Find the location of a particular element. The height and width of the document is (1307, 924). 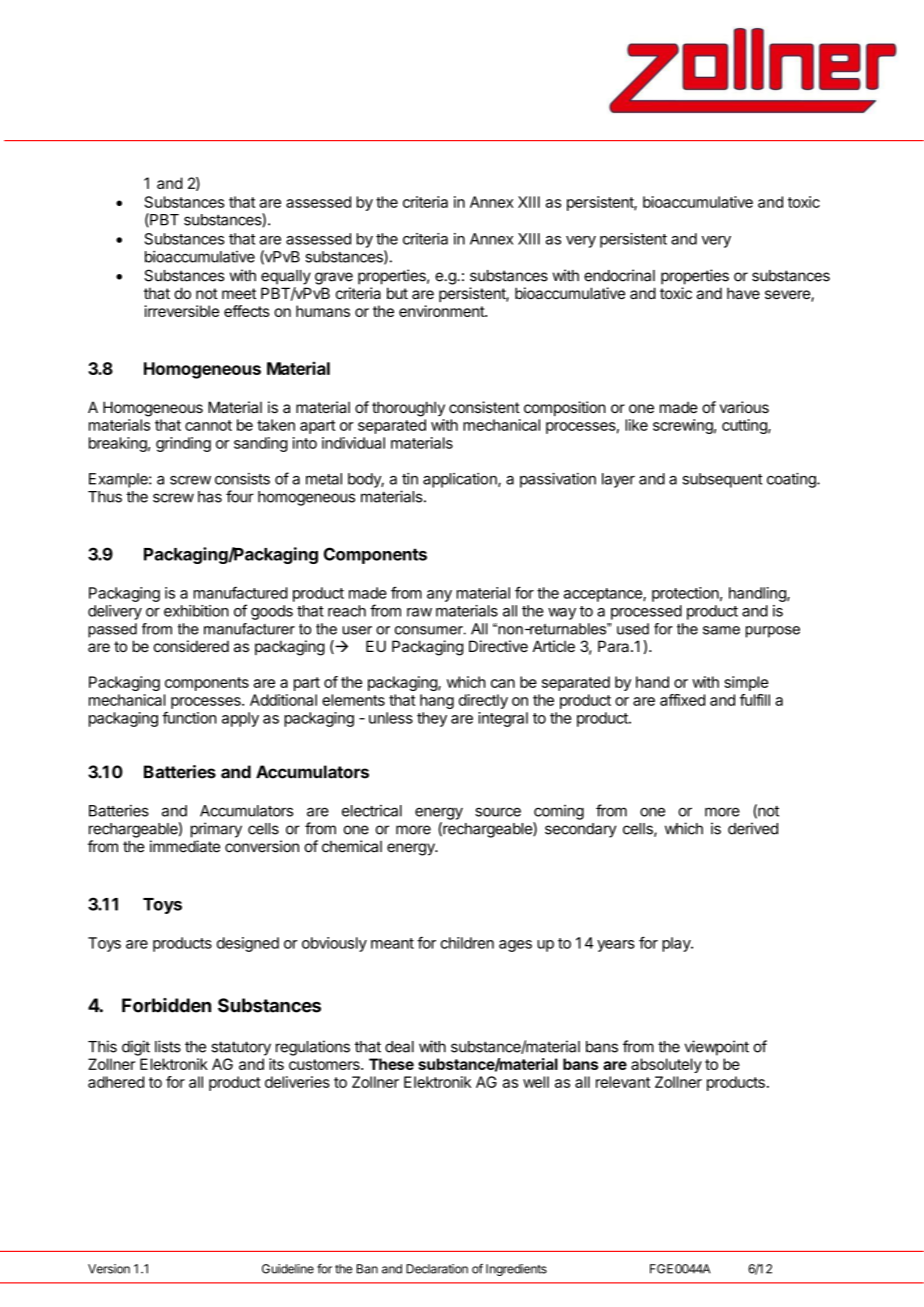

Forbidden is located at coordinates (166, 1005).
